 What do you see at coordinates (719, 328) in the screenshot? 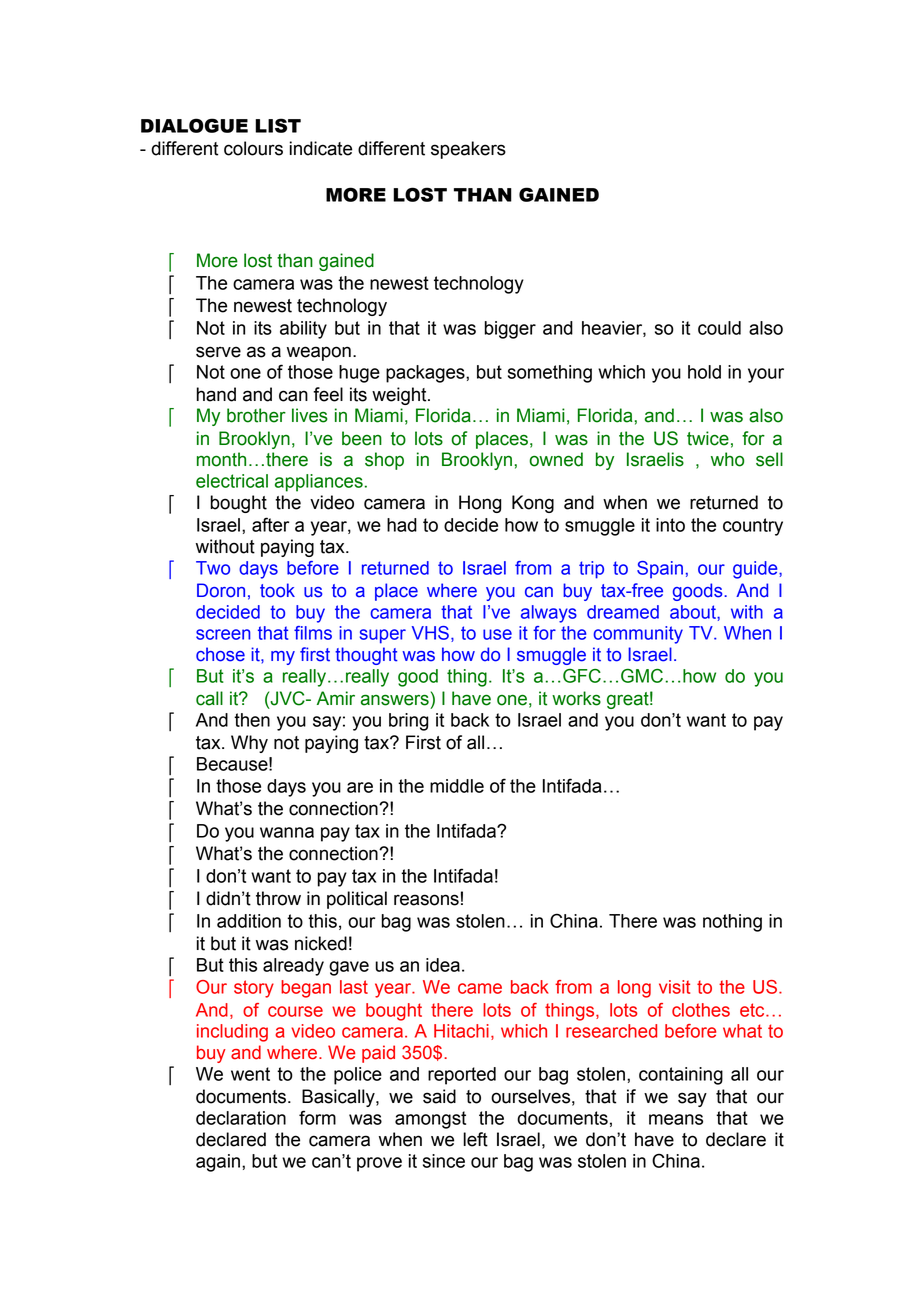
I see `could` at bounding box center [719, 328].
